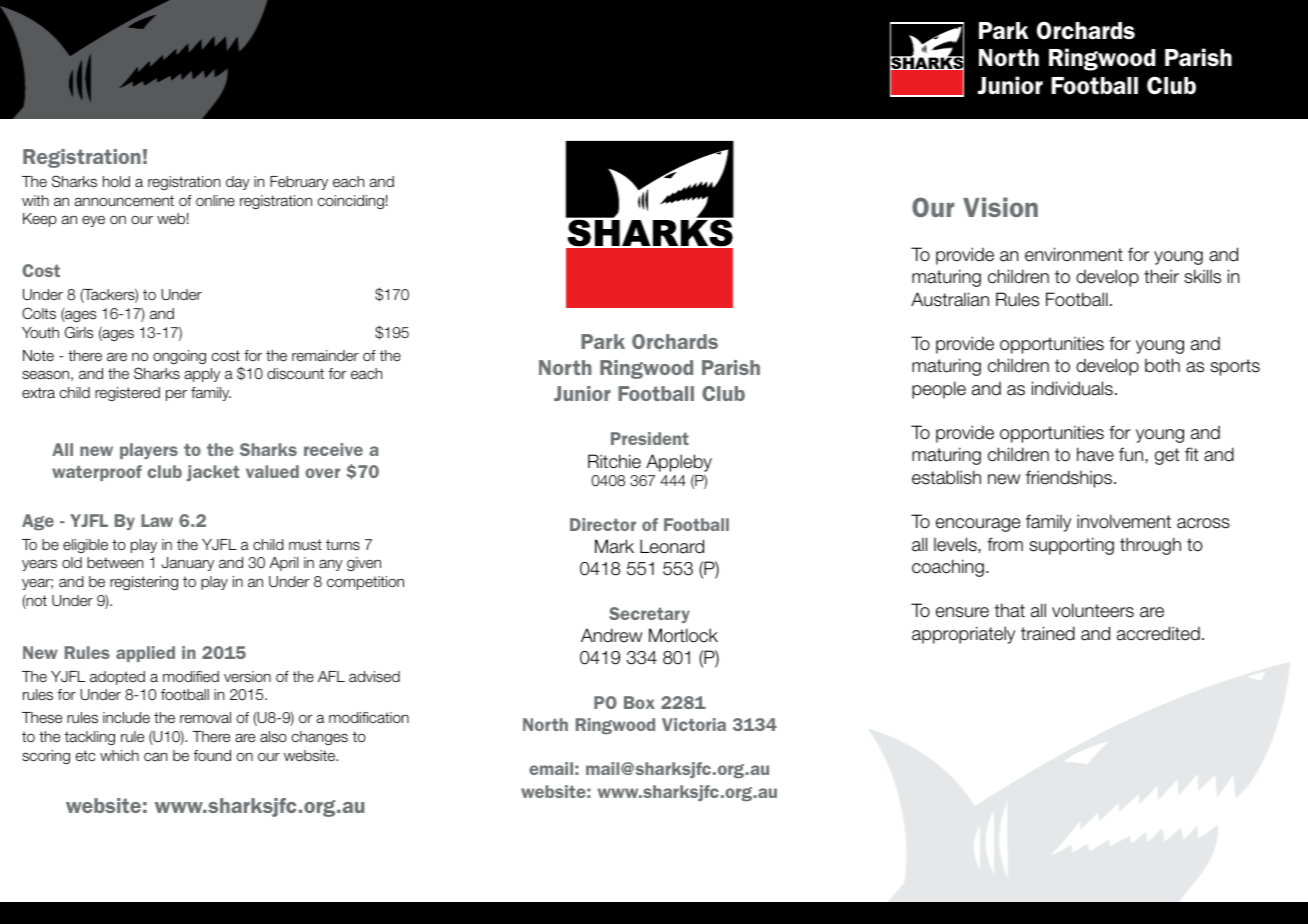 The image size is (1308, 924). What do you see at coordinates (694, 724) in the screenshot?
I see `Victoria` at bounding box center [694, 724].
